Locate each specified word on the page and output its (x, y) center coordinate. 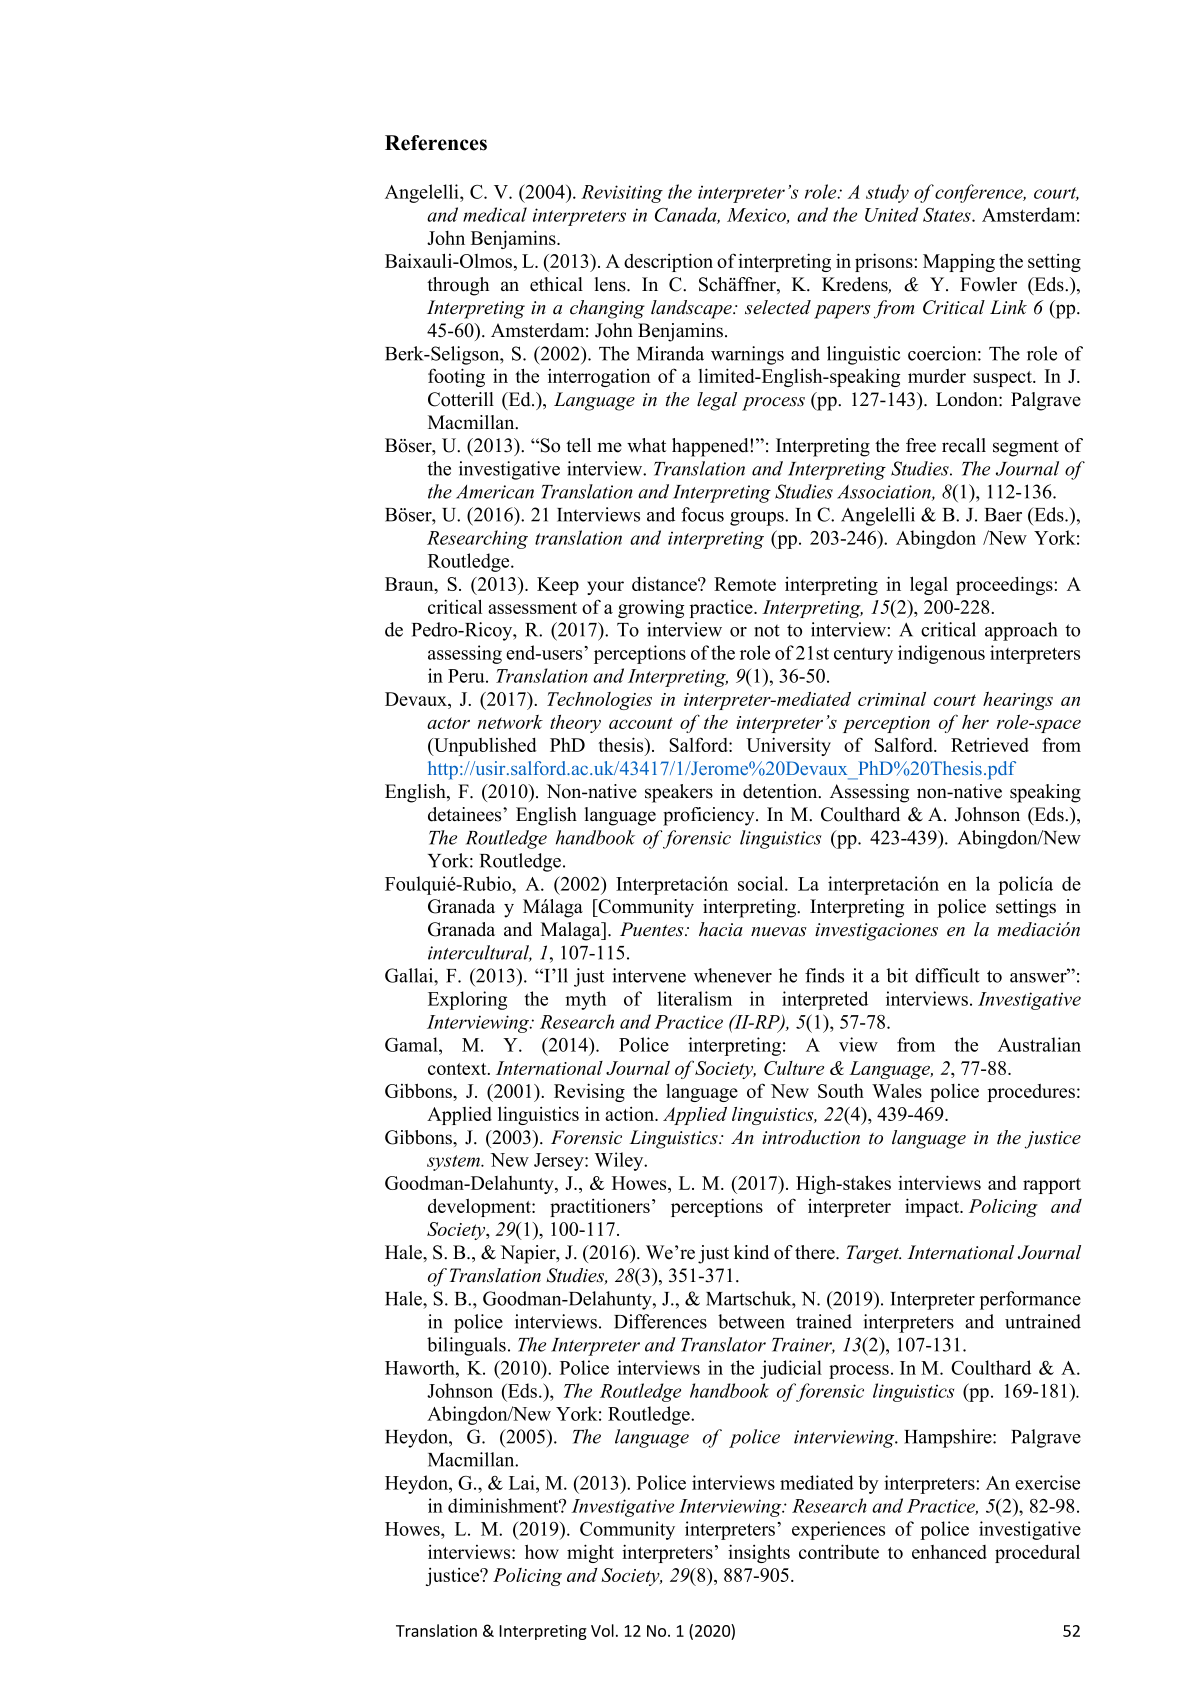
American (495, 492)
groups (758, 519)
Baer (1003, 515)
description (668, 262)
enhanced (949, 1552)
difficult (947, 975)
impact (933, 1207)
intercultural (480, 953)
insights (759, 1553)
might (590, 1553)
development (480, 1207)
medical (495, 214)
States (948, 215)
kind (751, 1252)
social (762, 883)
